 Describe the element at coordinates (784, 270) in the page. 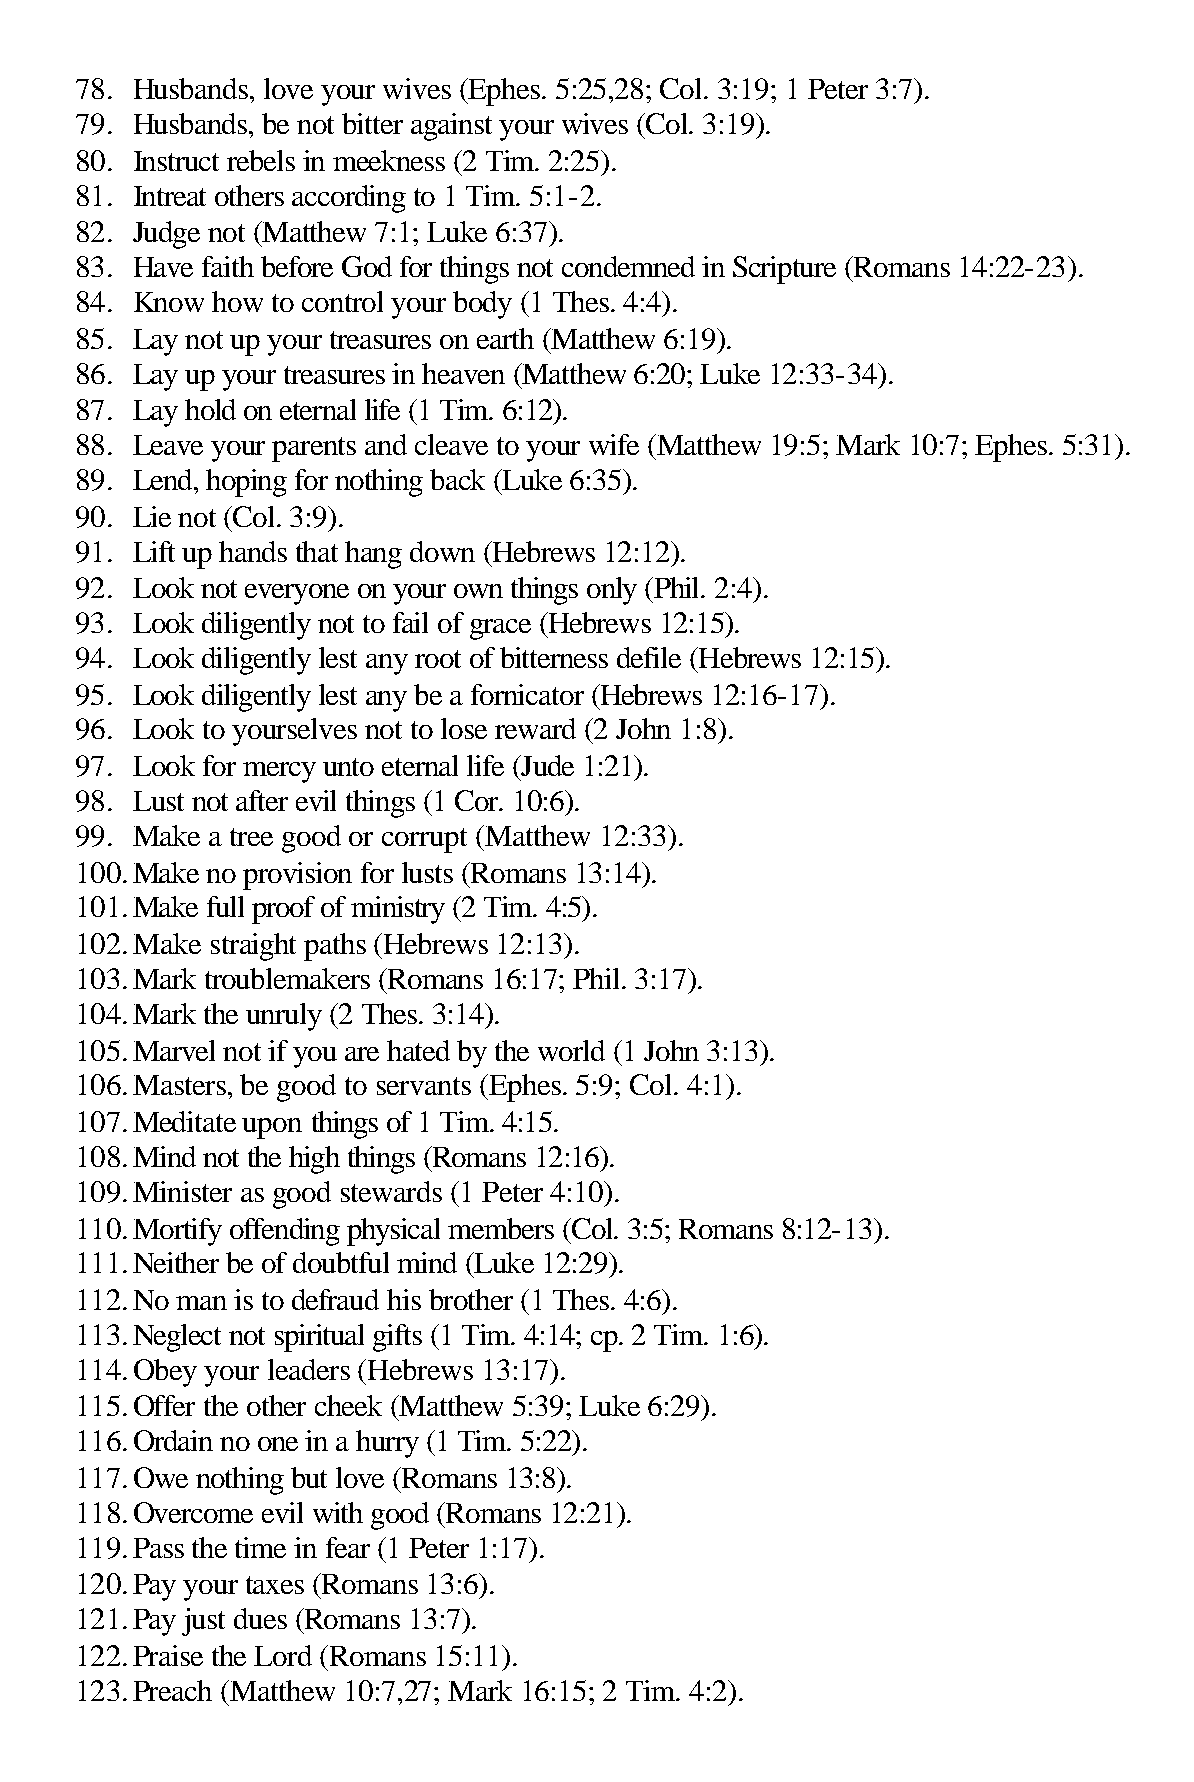

I see `Scripture` at that location.
